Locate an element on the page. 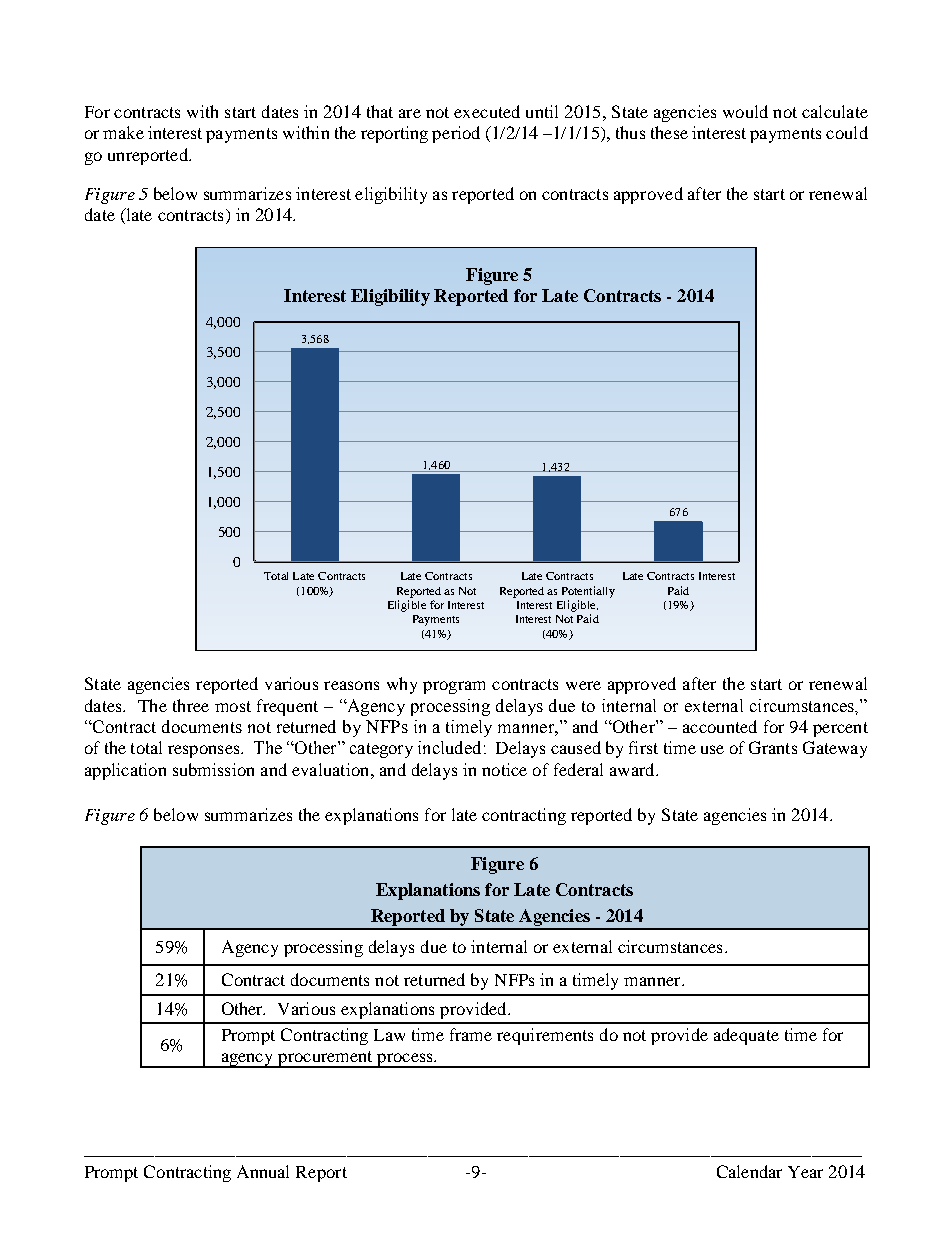 Image resolution: width=952 pixels, height=1233 pixels. Grants is located at coordinates (773, 747).
